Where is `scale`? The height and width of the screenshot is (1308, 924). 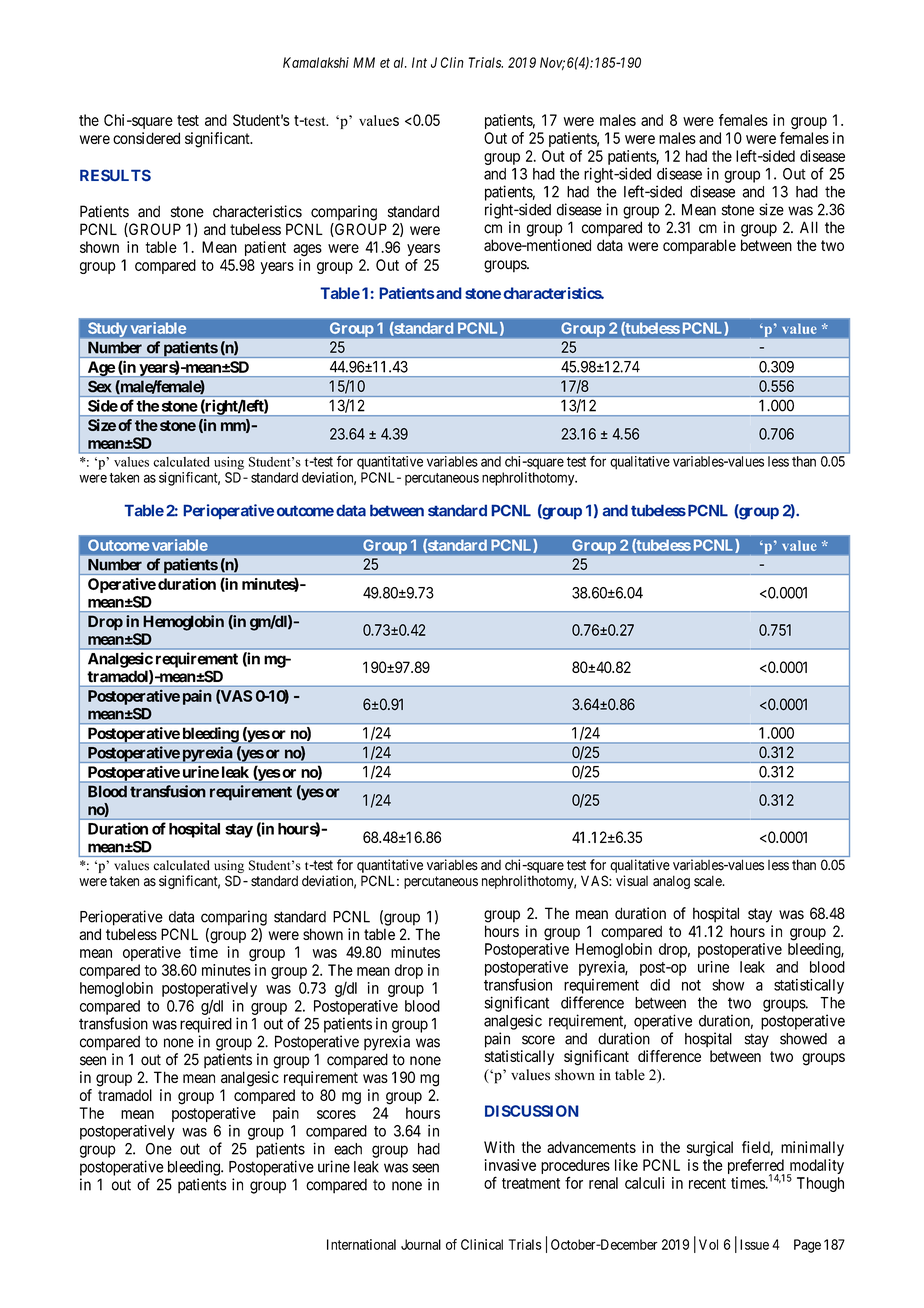
scale is located at coordinates (709, 881).
